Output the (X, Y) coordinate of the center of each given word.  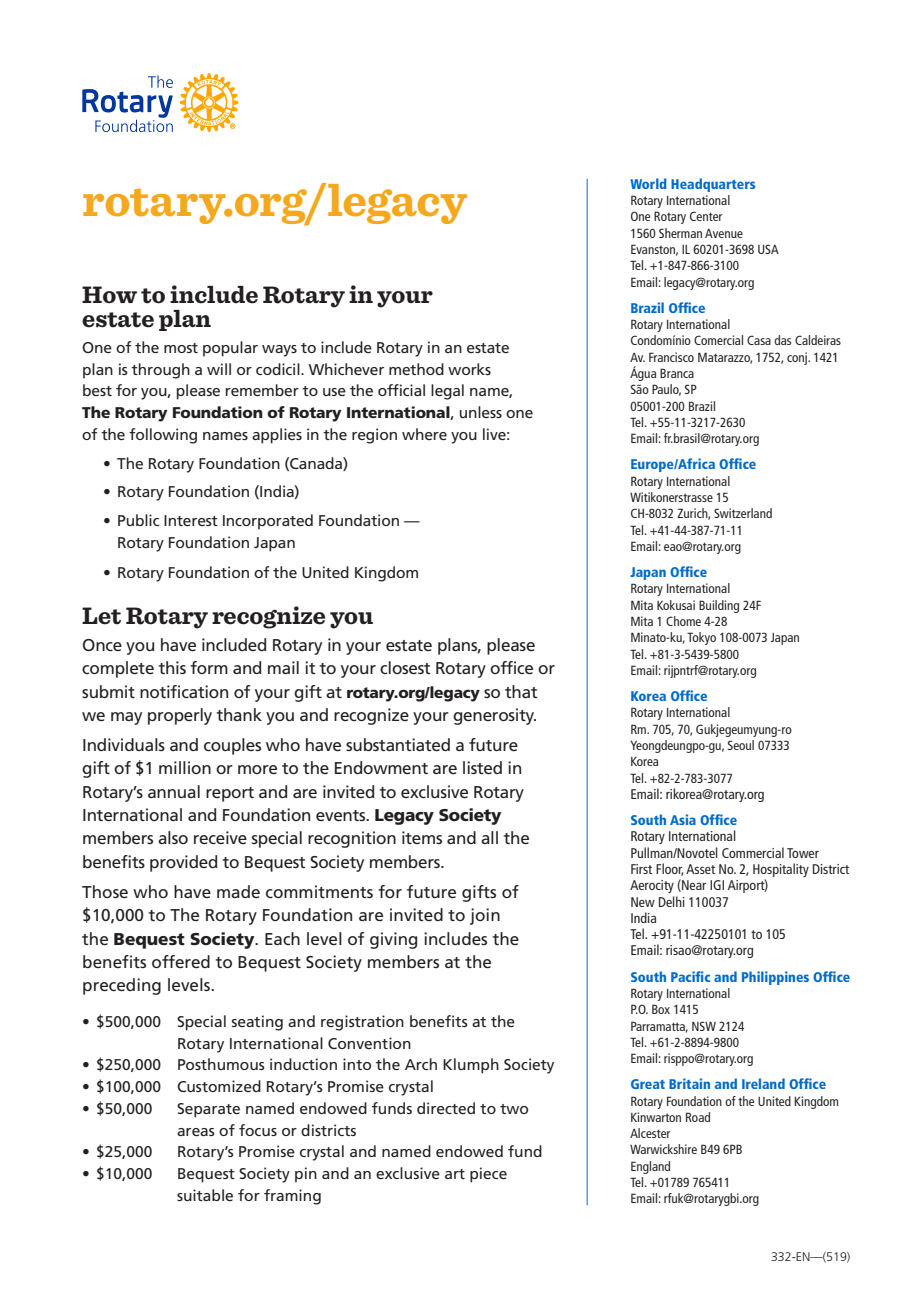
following (163, 436)
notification (184, 691)
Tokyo (701, 638)
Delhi (672, 901)
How (109, 295)
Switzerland (743, 513)
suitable (205, 1195)
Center (706, 216)
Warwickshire (663, 1149)
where (424, 434)
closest (405, 667)
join (485, 916)
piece (488, 1175)
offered (181, 961)
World (648, 183)
